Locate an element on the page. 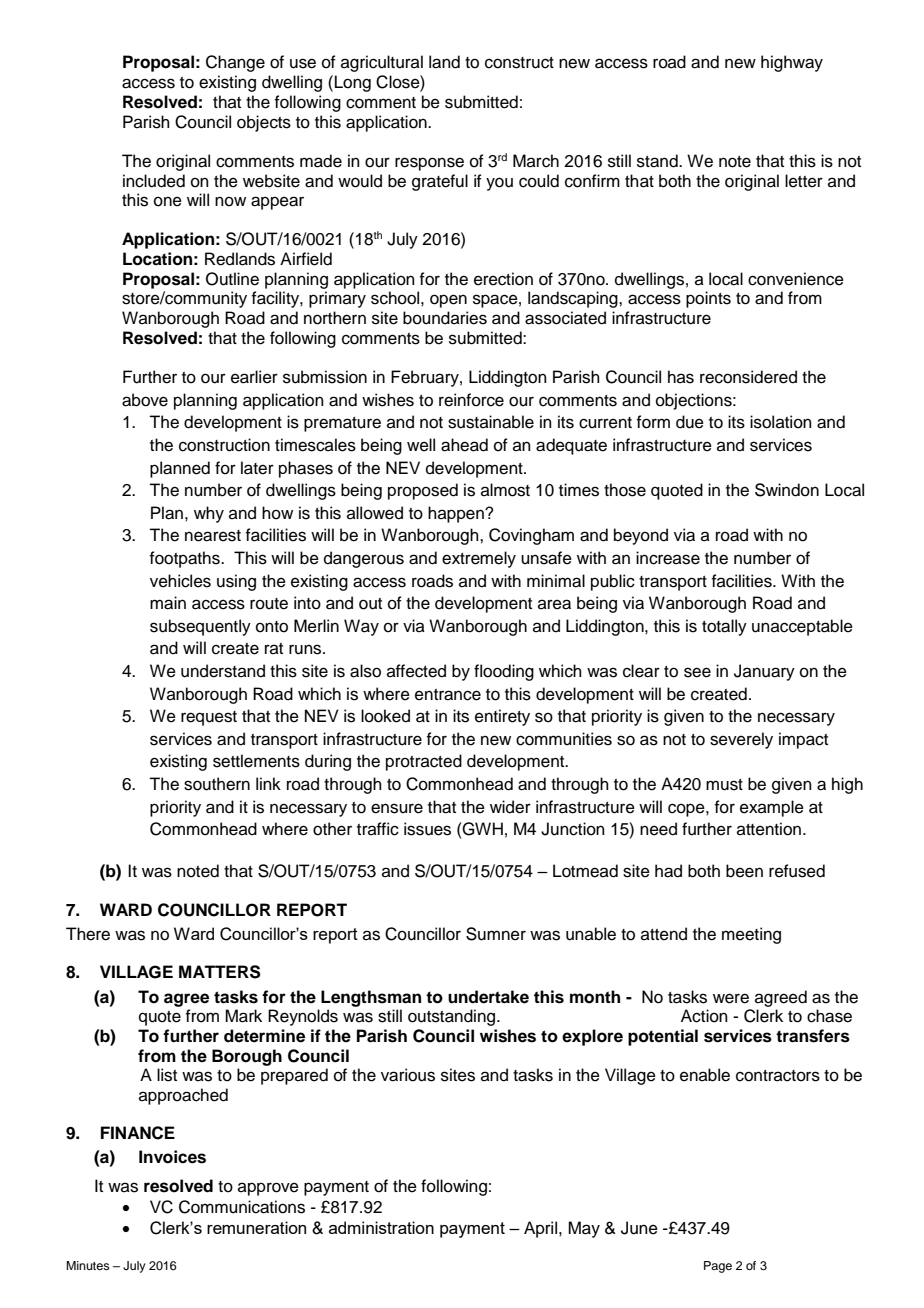 The image size is (924, 1308). letter is located at coordinates (804, 181).
